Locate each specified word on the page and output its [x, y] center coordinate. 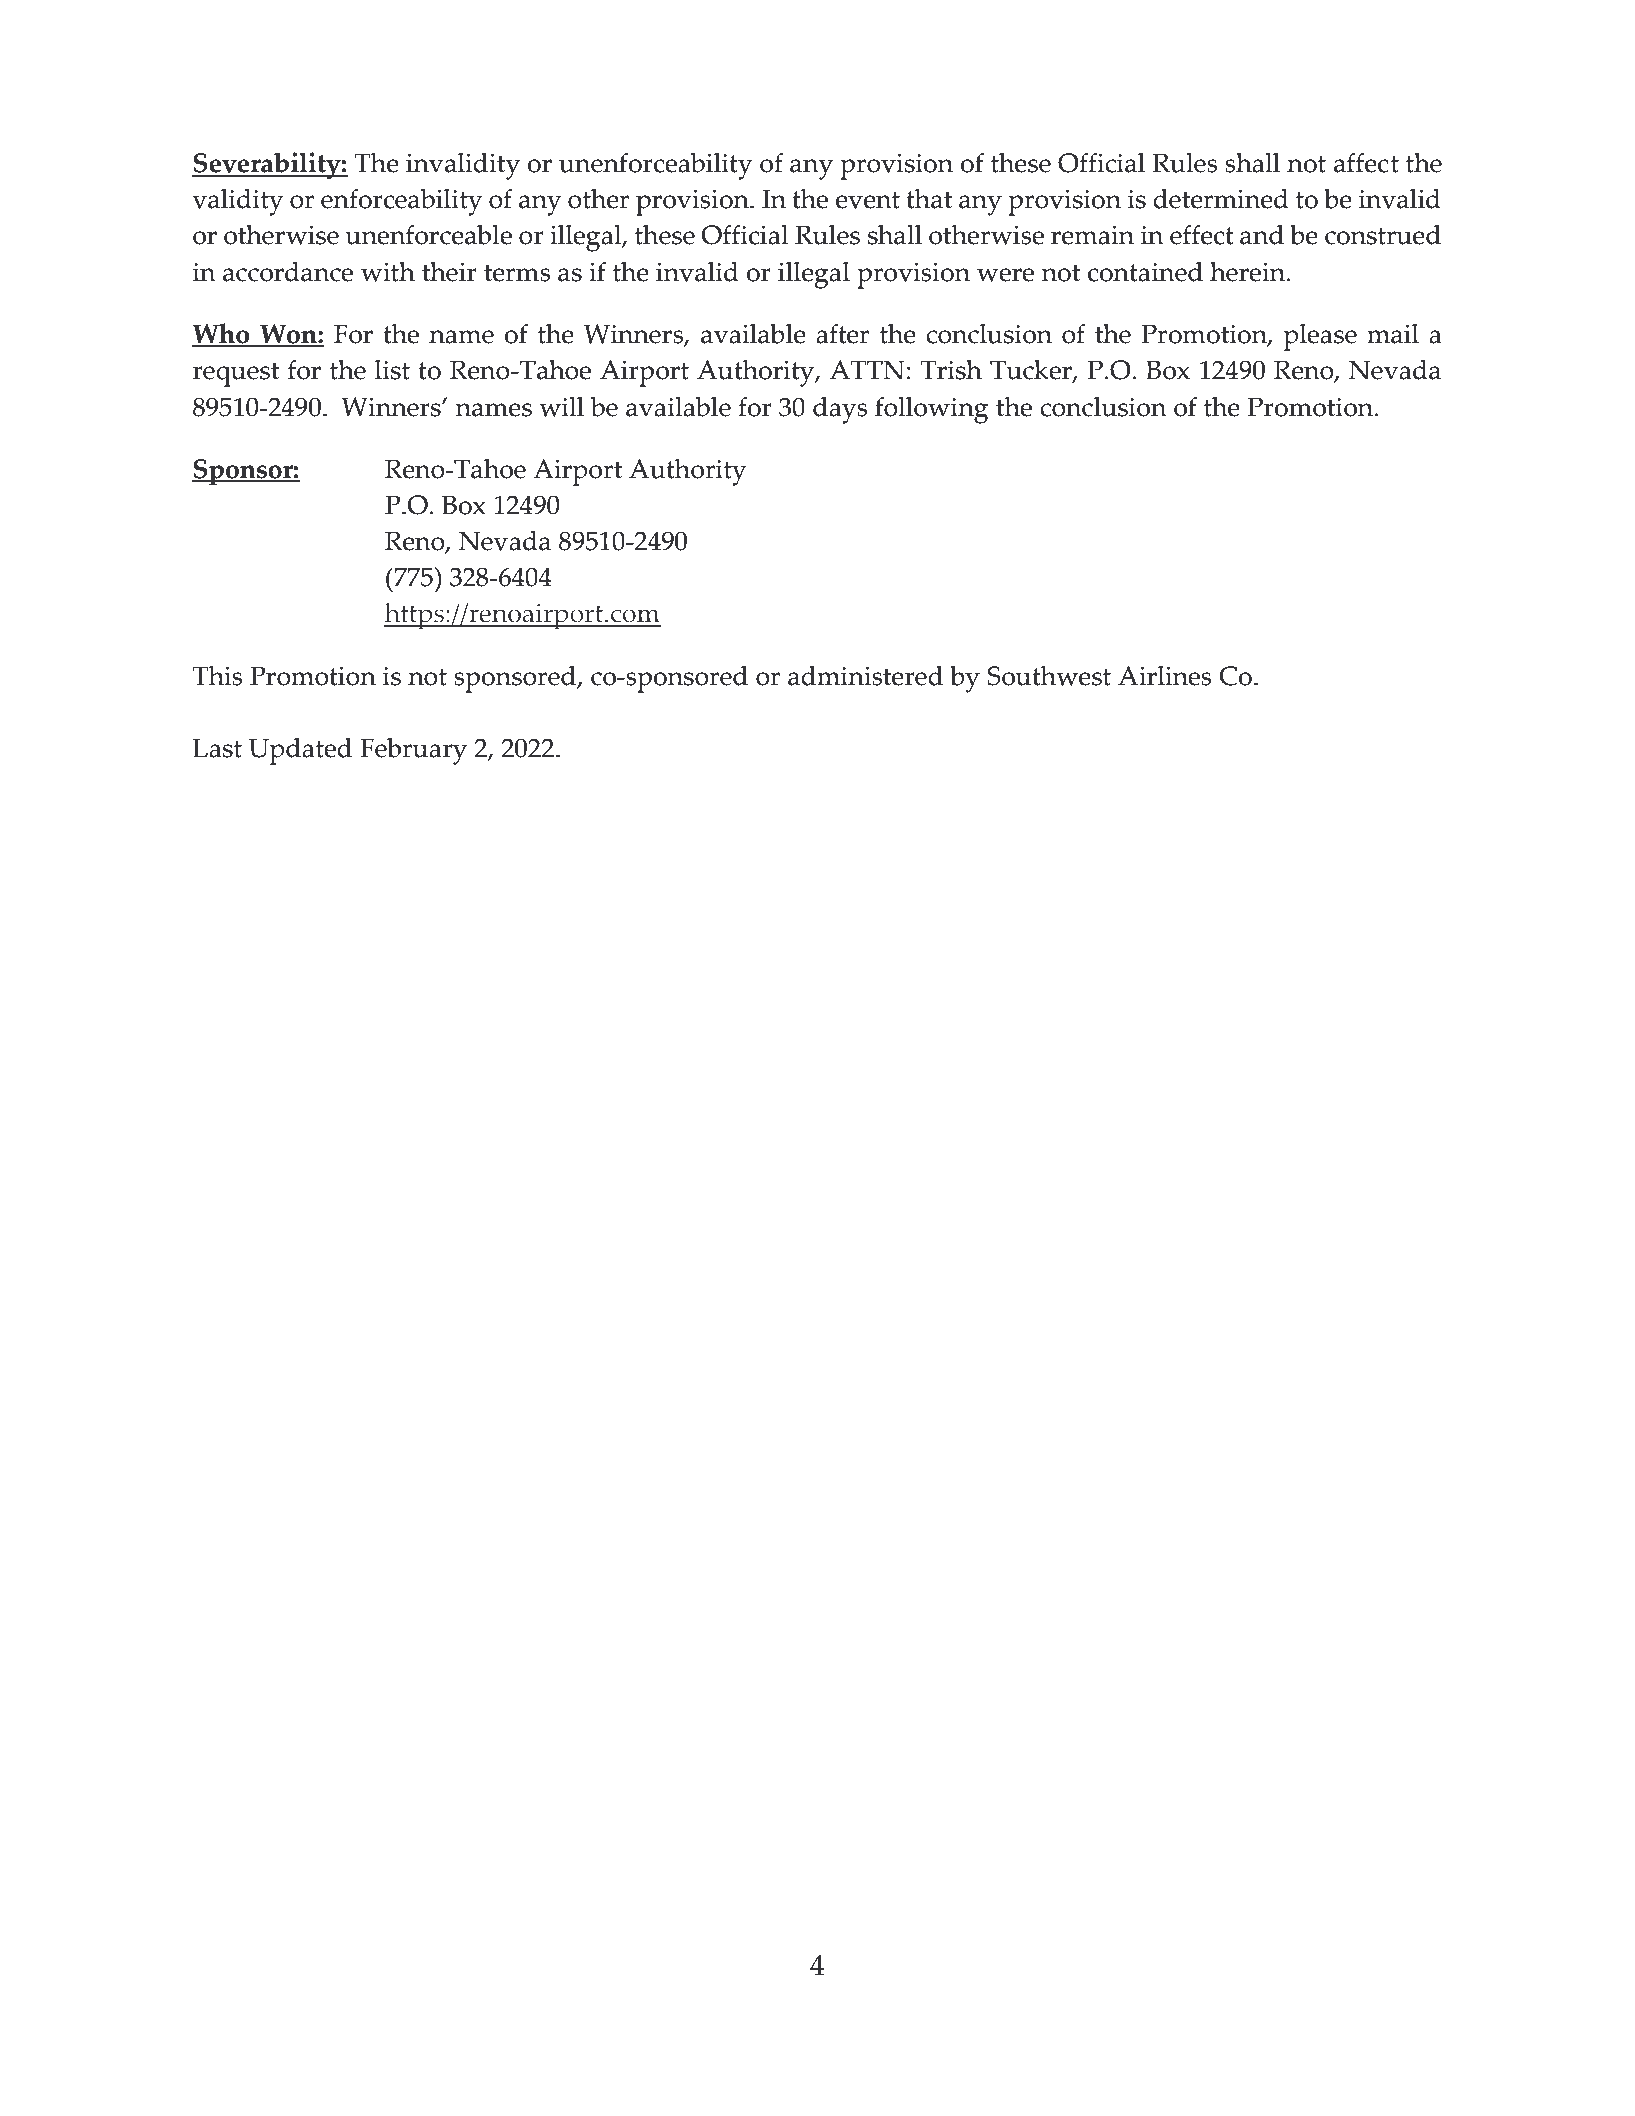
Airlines [1164, 676]
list [392, 370]
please [1320, 337]
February [413, 751]
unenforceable [428, 235]
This [217, 676]
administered [865, 676]
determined [1221, 199]
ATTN [867, 370]
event [868, 200]
